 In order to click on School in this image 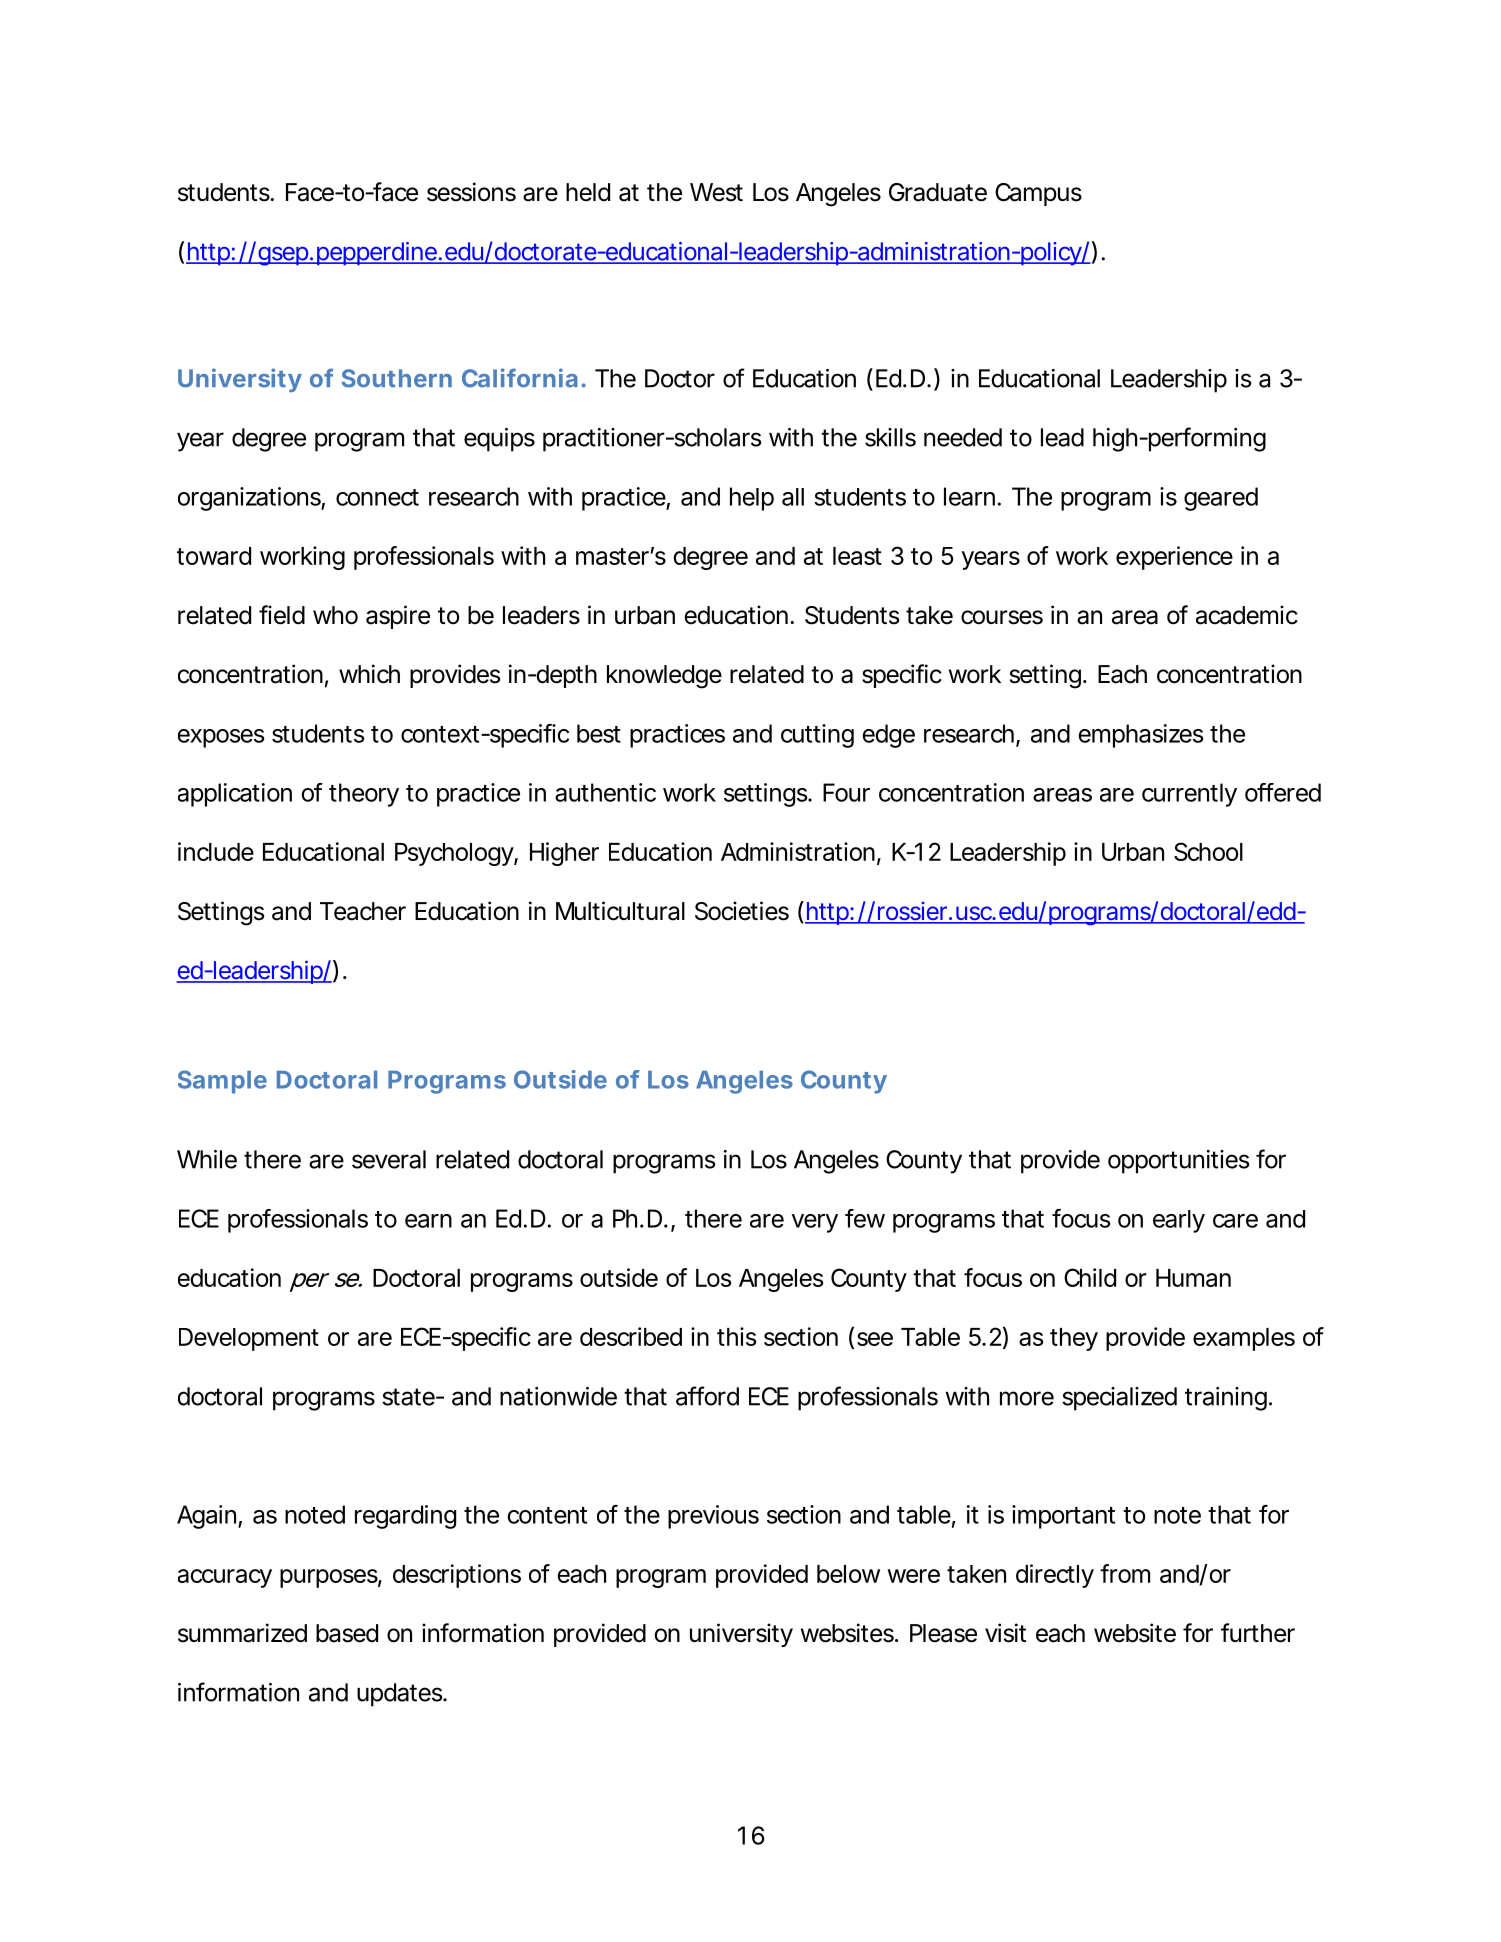, I will do `click(1208, 851)`.
